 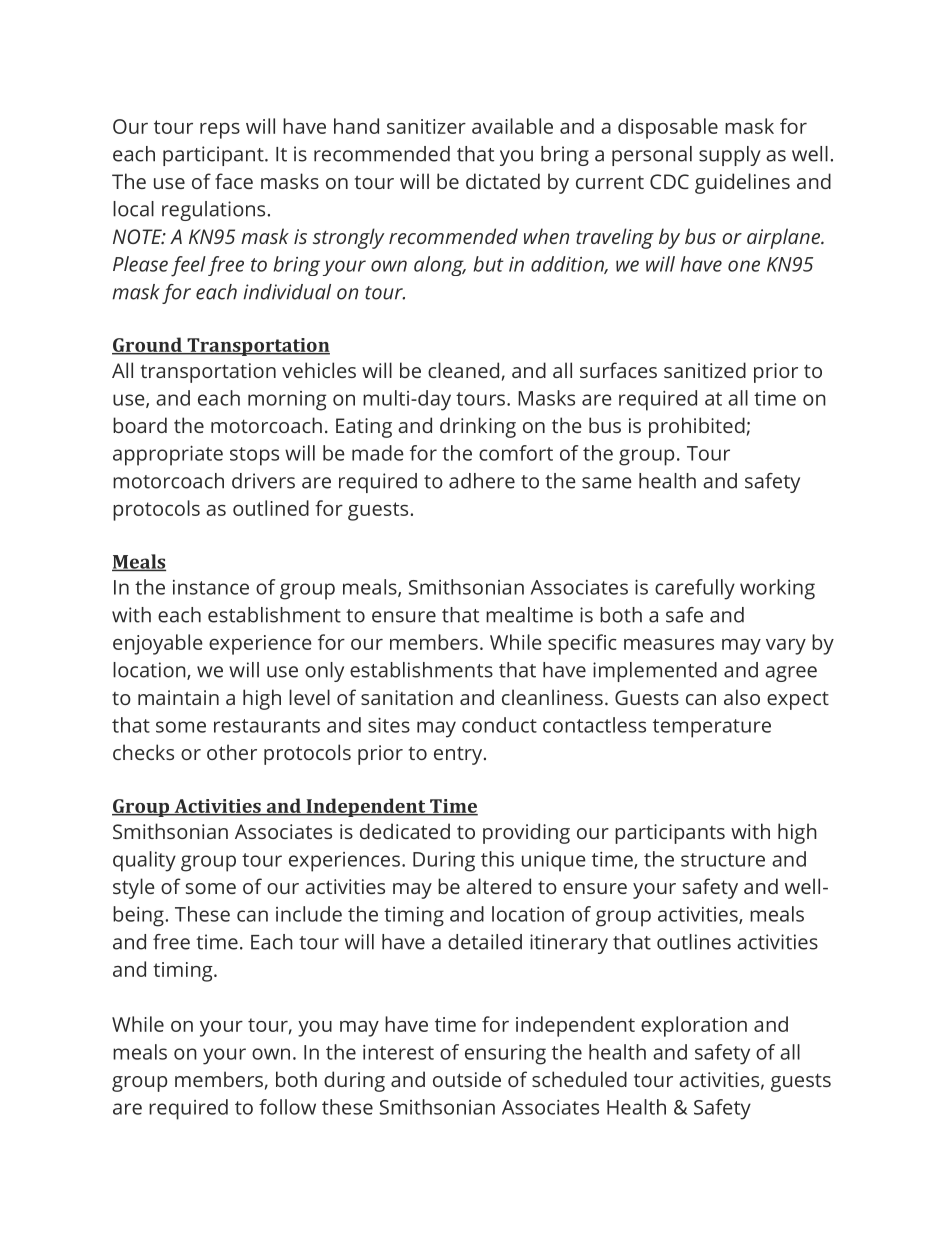 What do you see at coordinates (220, 131) in the image?
I see `reps` at bounding box center [220, 131].
